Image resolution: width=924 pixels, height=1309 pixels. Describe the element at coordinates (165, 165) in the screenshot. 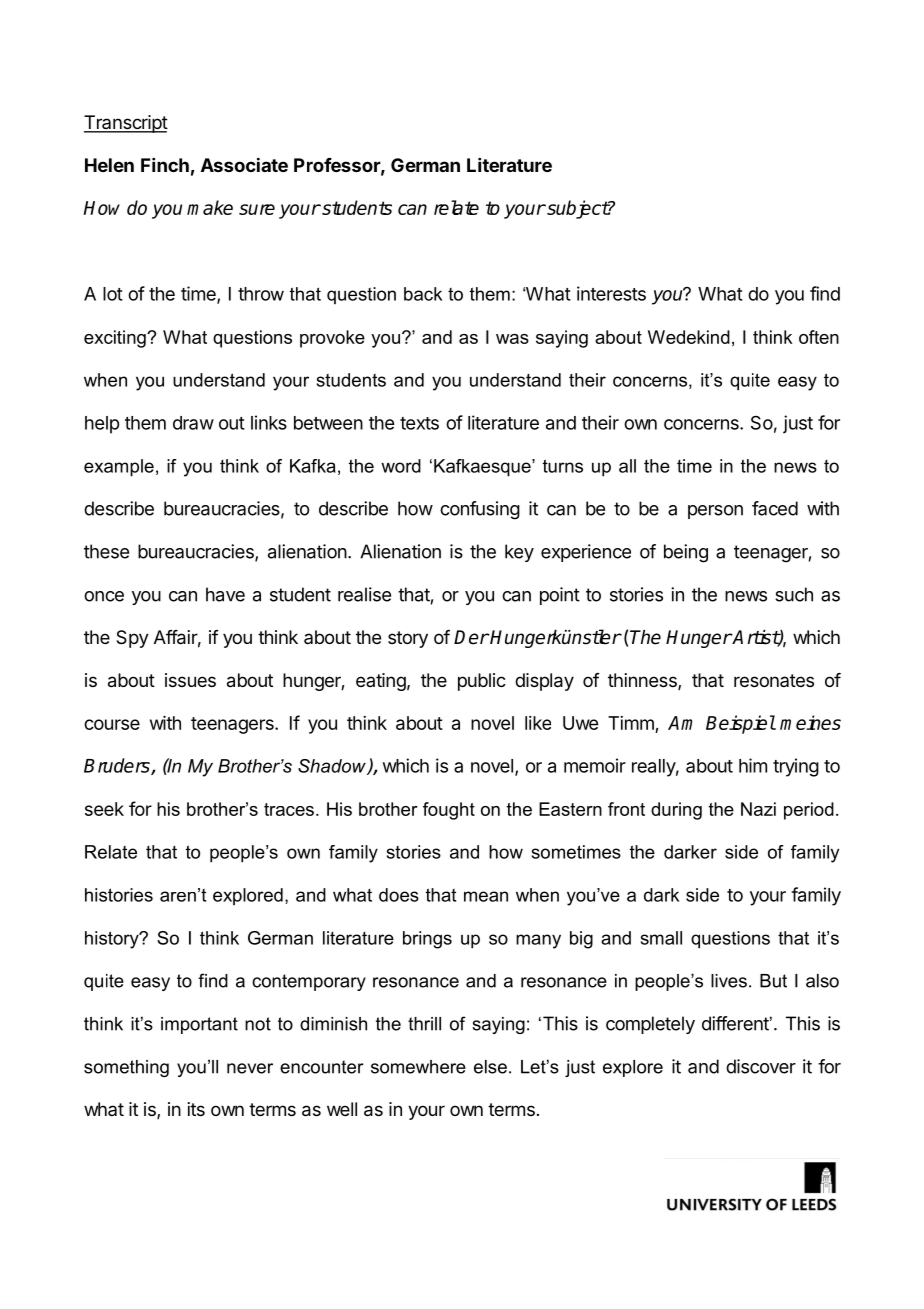

I see `Finch` at that location.
